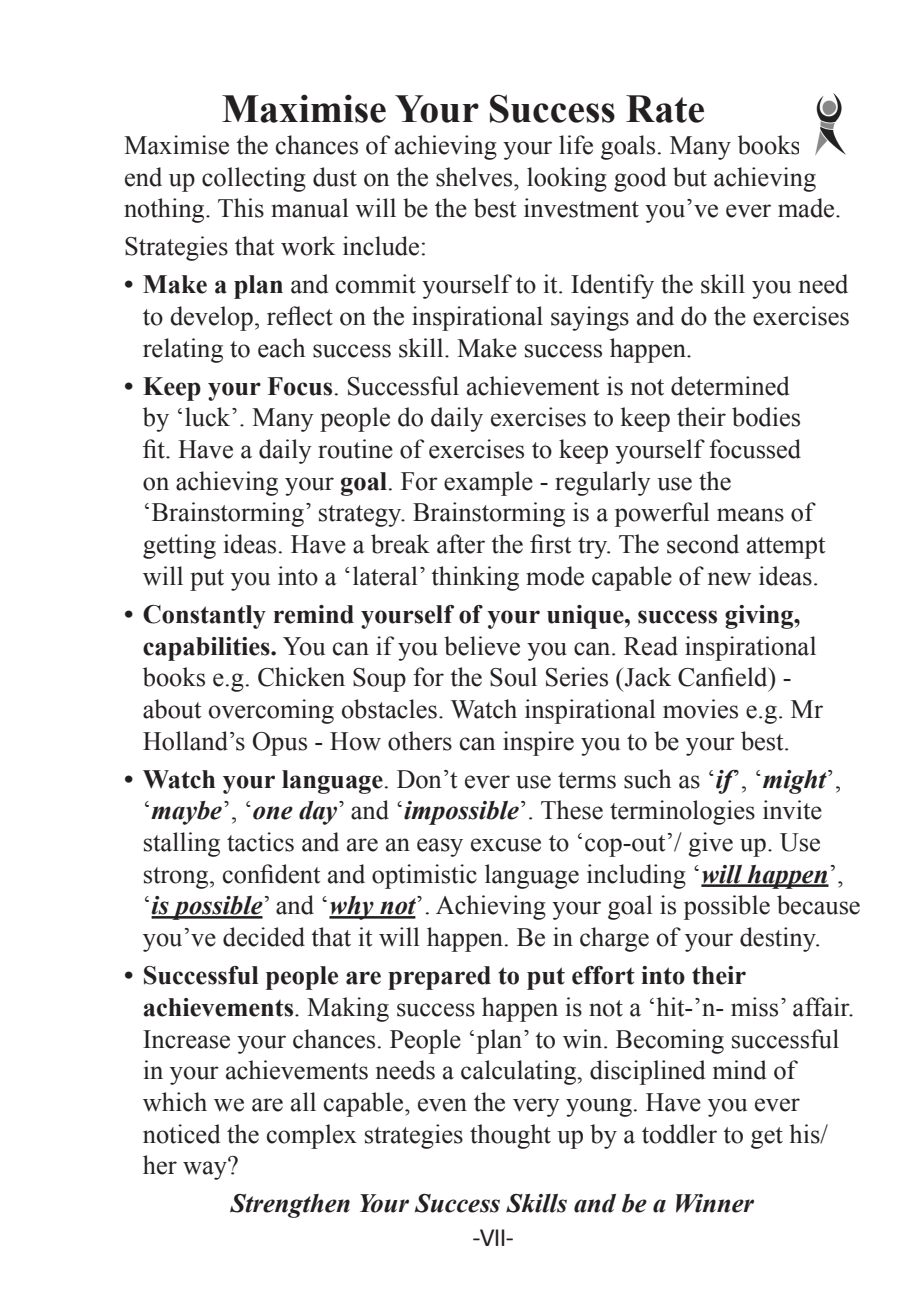 This screenshot has width=924, height=1311. What do you see at coordinates (750, 515) in the screenshot?
I see `means` at bounding box center [750, 515].
